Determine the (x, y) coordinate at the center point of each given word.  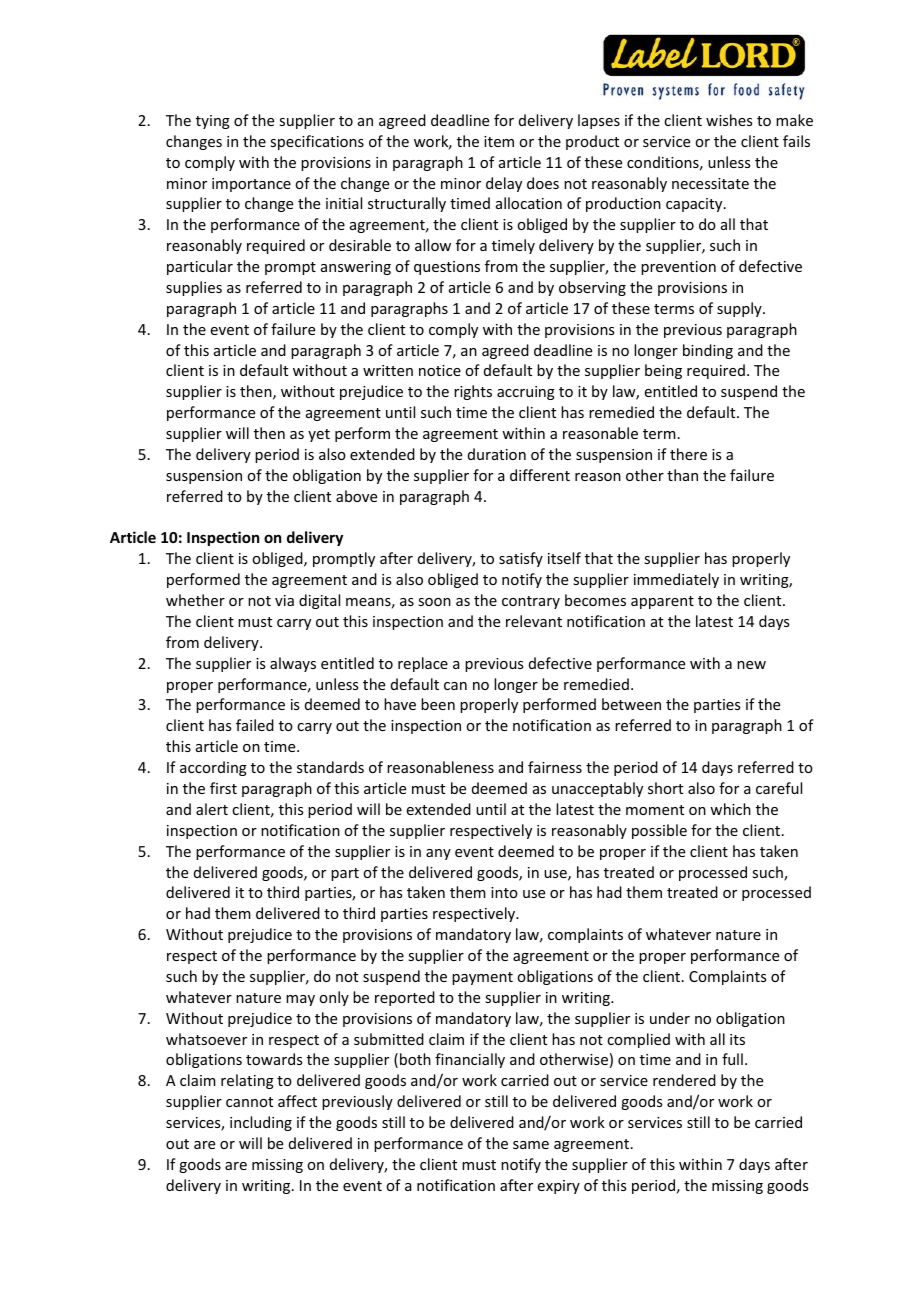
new (751, 665)
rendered (684, 1080)
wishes (729, 120)
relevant (534, 621)
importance (251, 185)
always (293, 664)
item (499, 141)
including (261, 1123)
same (531, 1145)
